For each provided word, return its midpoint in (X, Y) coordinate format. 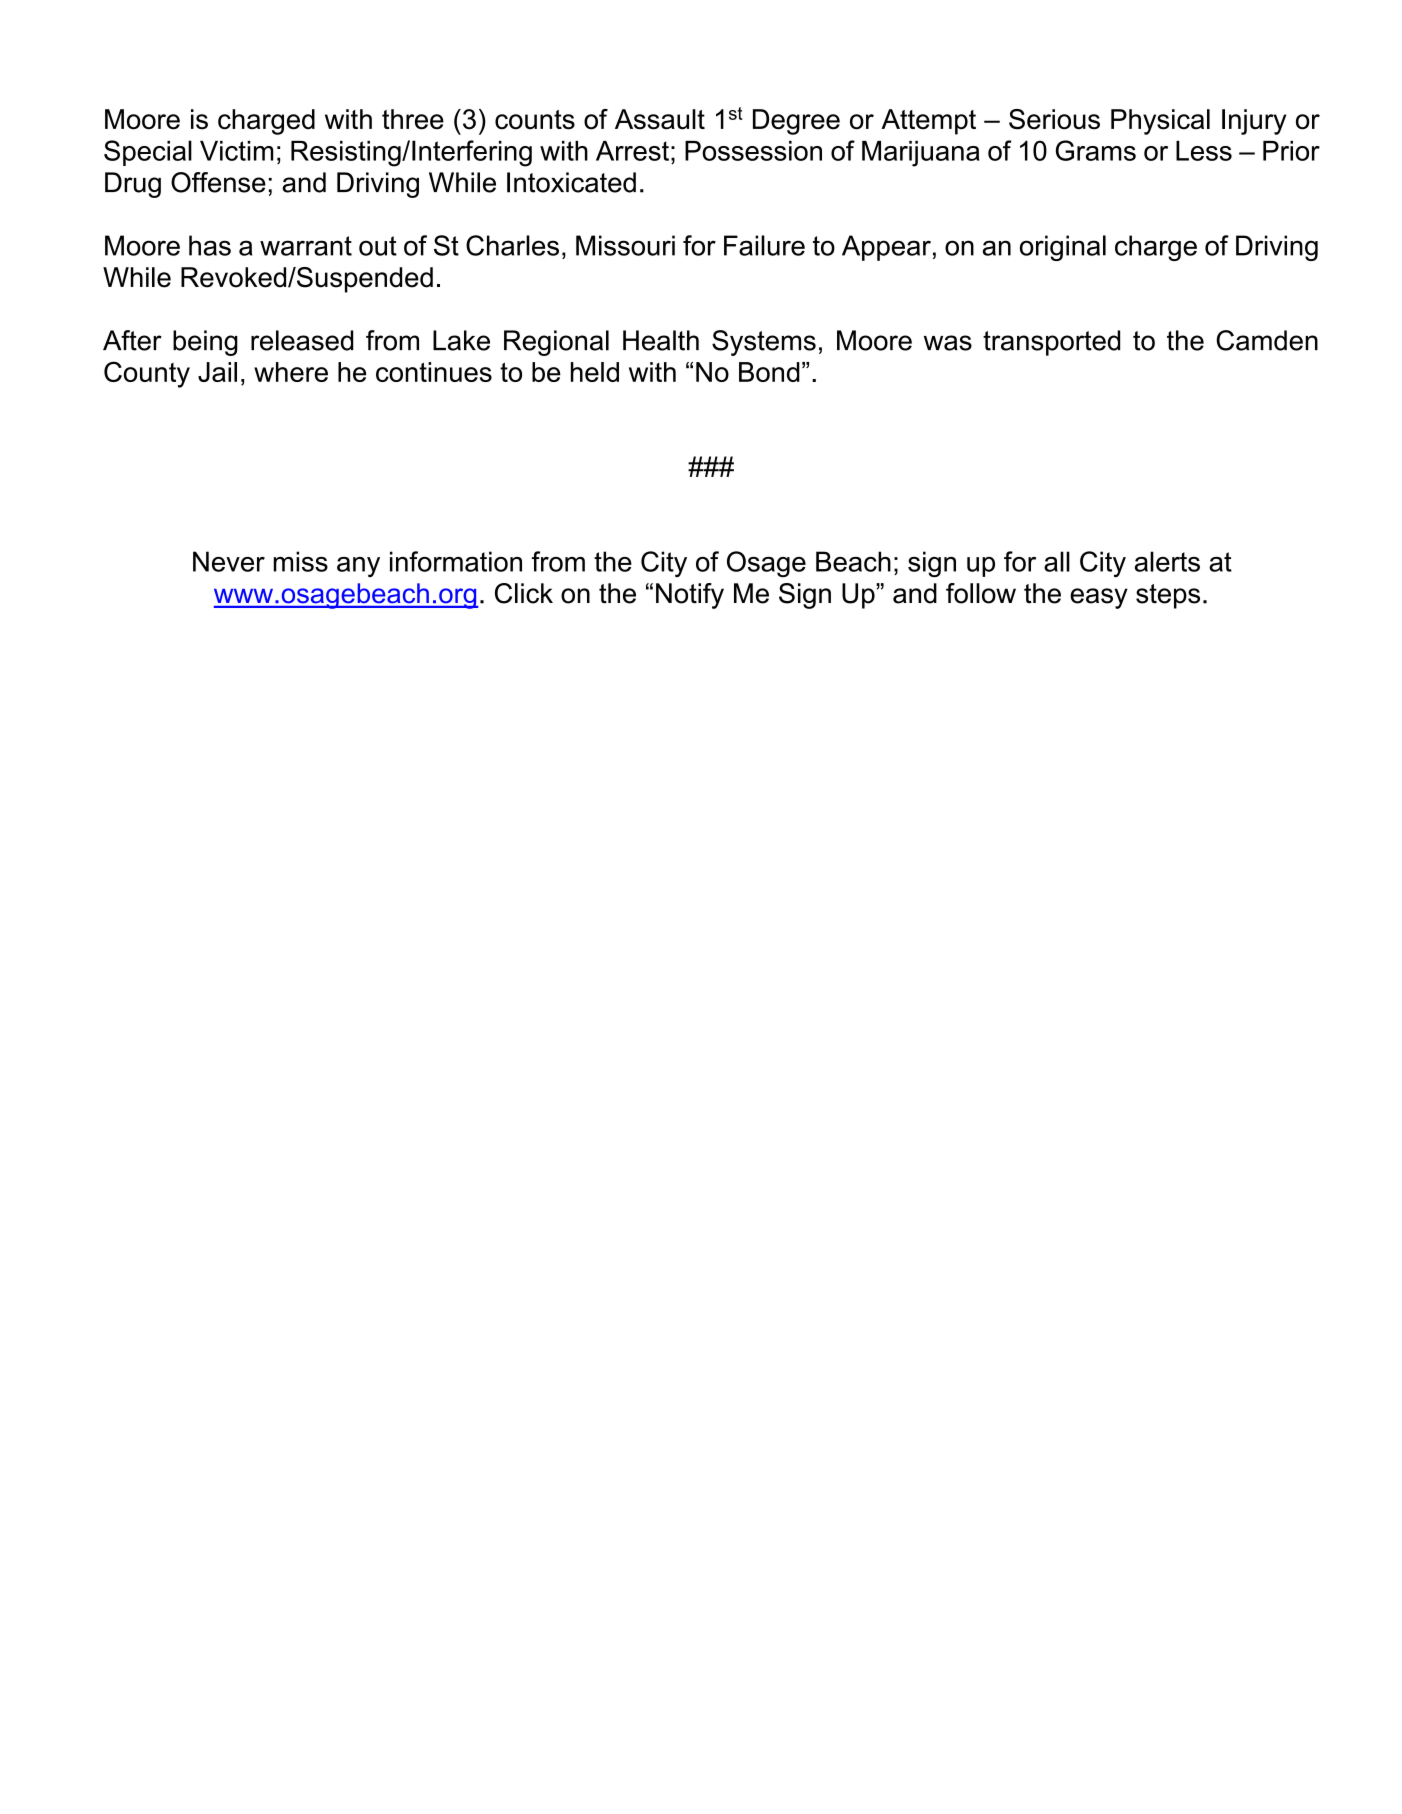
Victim (237, 151)
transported (1051, 343)
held (595, 372)
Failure (764, 245)
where (291, 372)
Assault (660, 119)
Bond (769, 372)
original (1063, 248)
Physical (1160, 122)
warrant (306, 246)
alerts (1167, 561)
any (358, 567)
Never (229, 561)
